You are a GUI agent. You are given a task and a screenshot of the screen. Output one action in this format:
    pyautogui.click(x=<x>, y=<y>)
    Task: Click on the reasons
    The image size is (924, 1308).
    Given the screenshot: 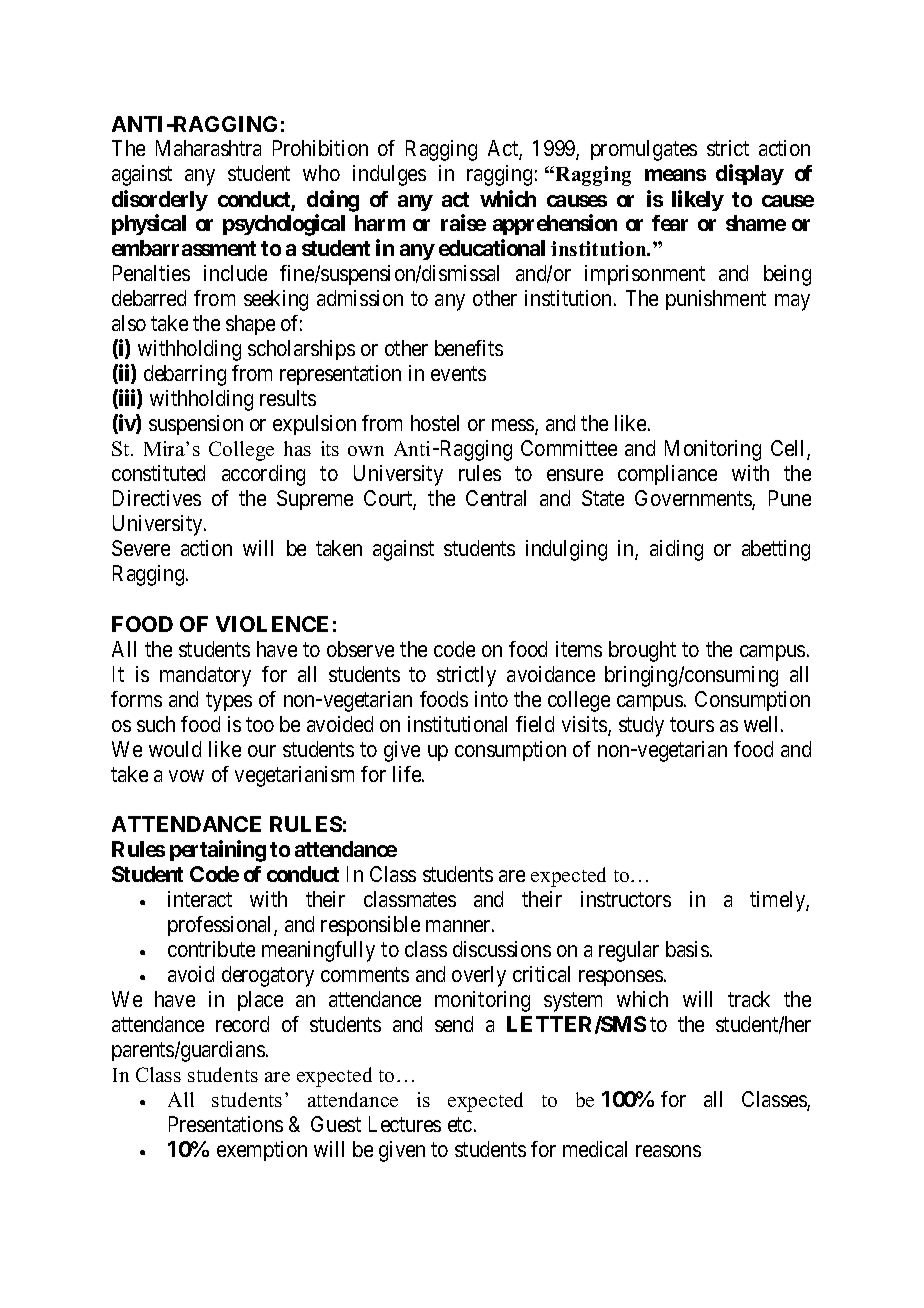 What is the action you would take?
    pyautogui.click(x=668, y=1151)
